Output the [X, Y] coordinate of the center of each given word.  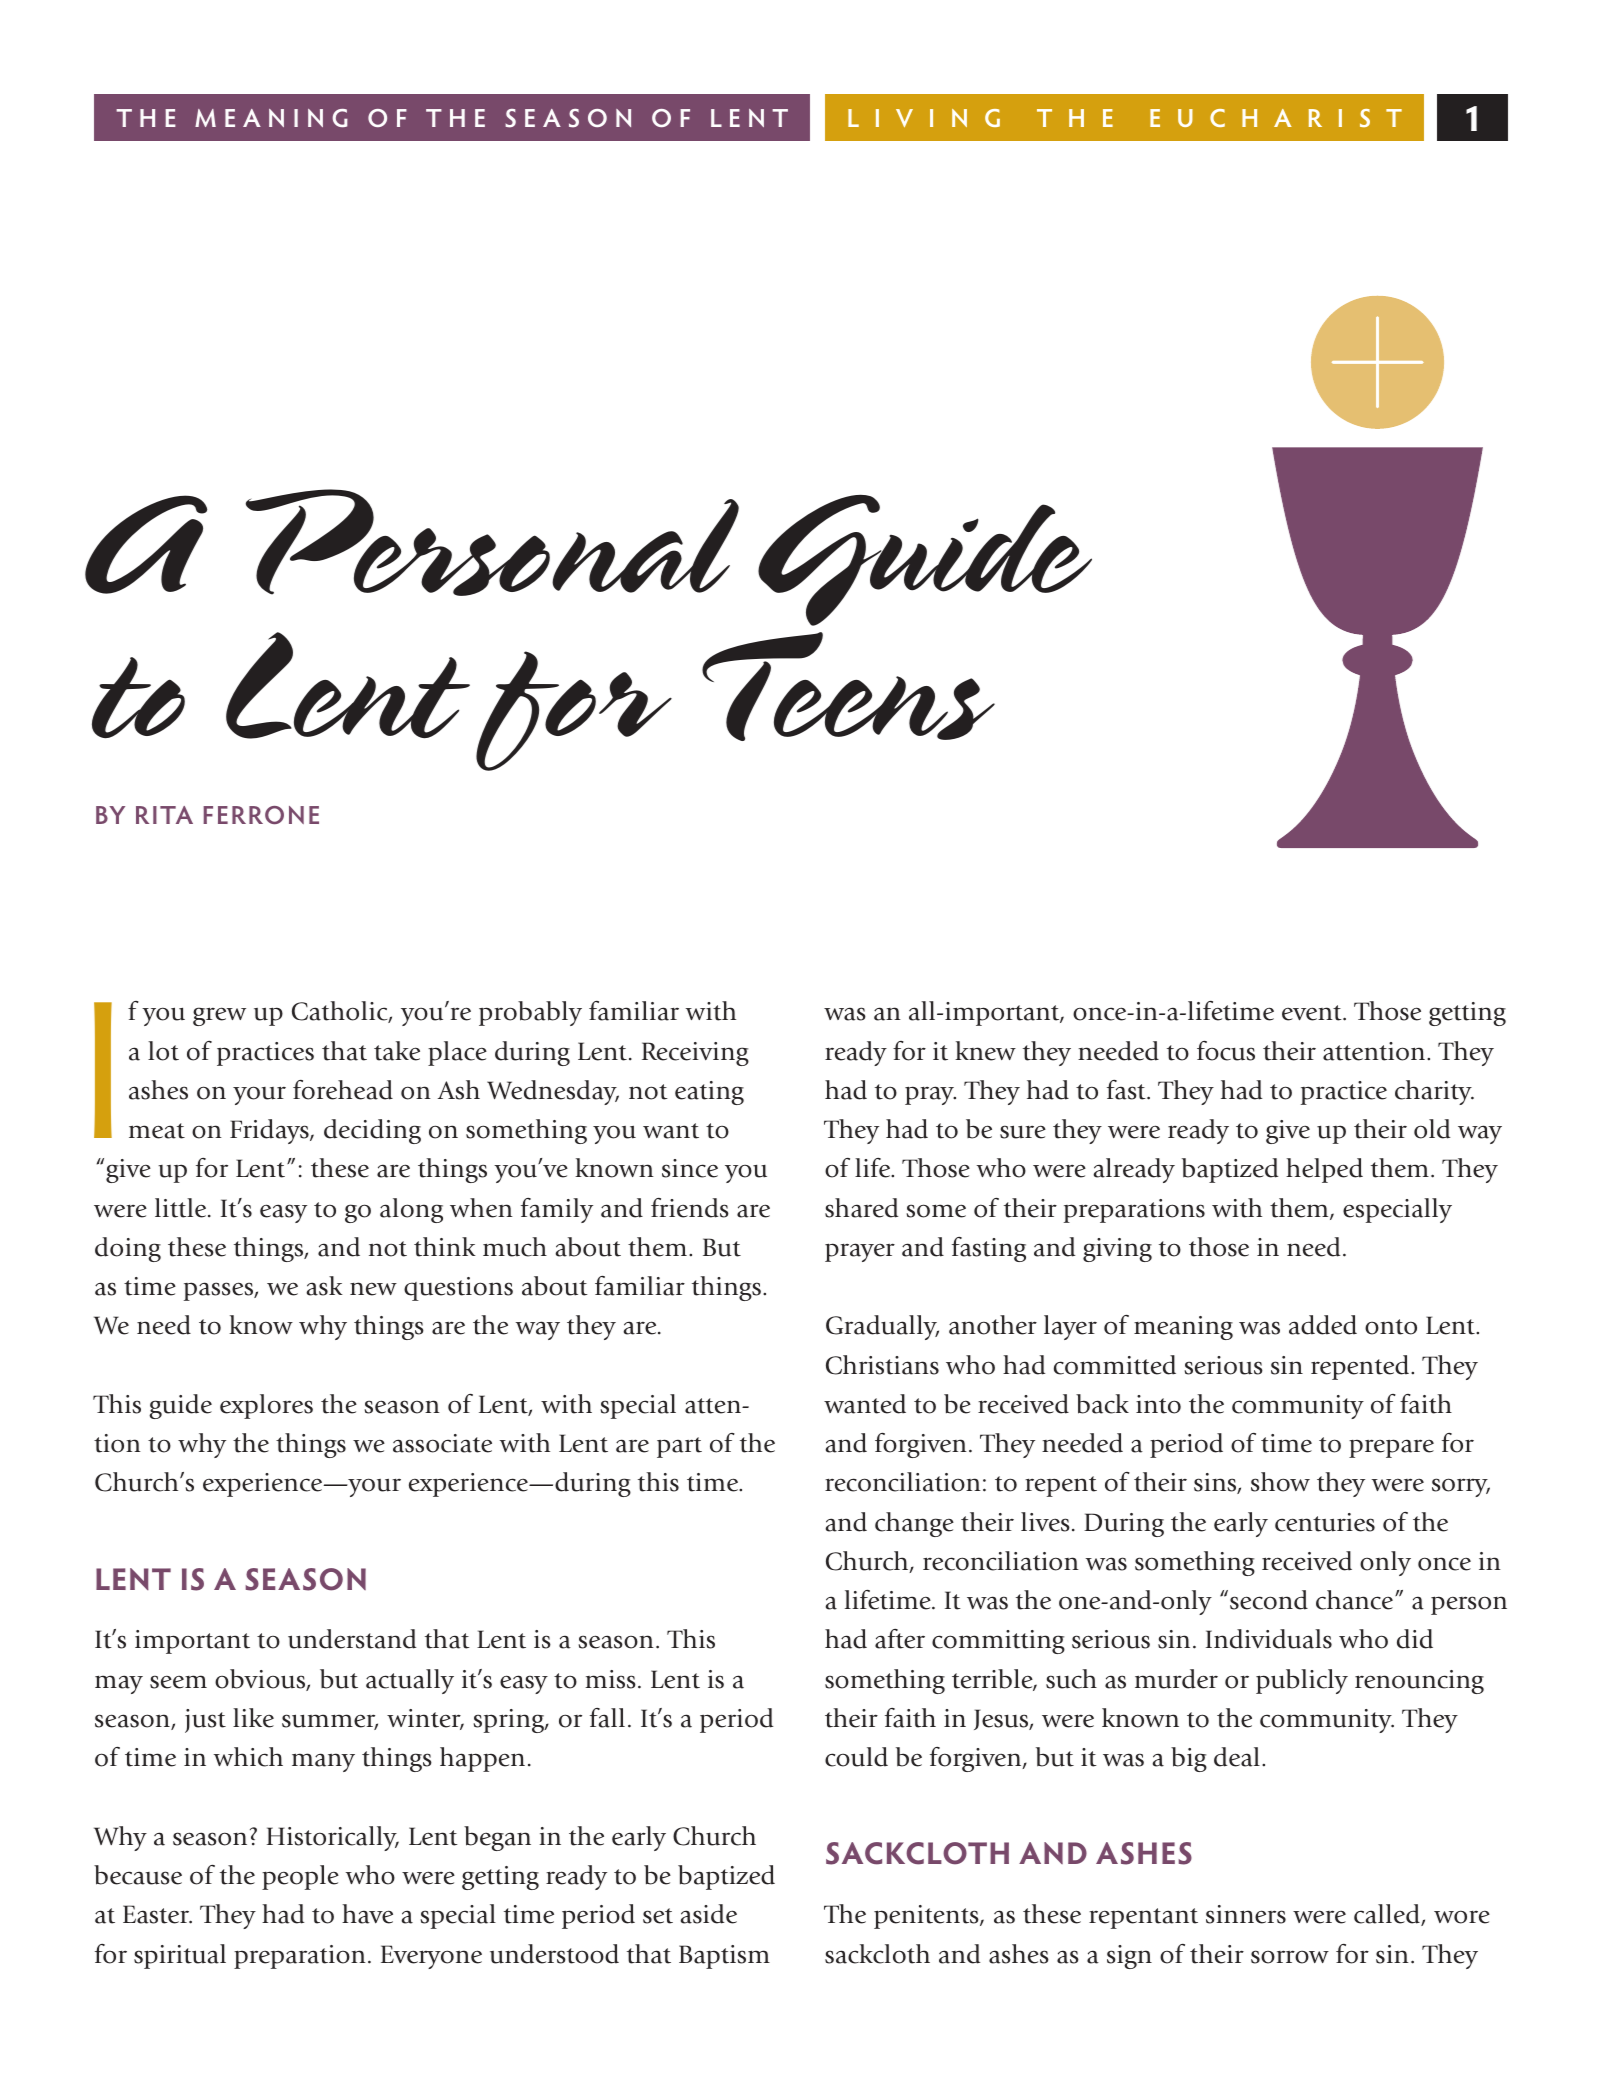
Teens [848, 686]
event [1313, 1013]
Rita [164, 815]
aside [709, 1914]
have [367, 1914]
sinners [1246, 1914]
